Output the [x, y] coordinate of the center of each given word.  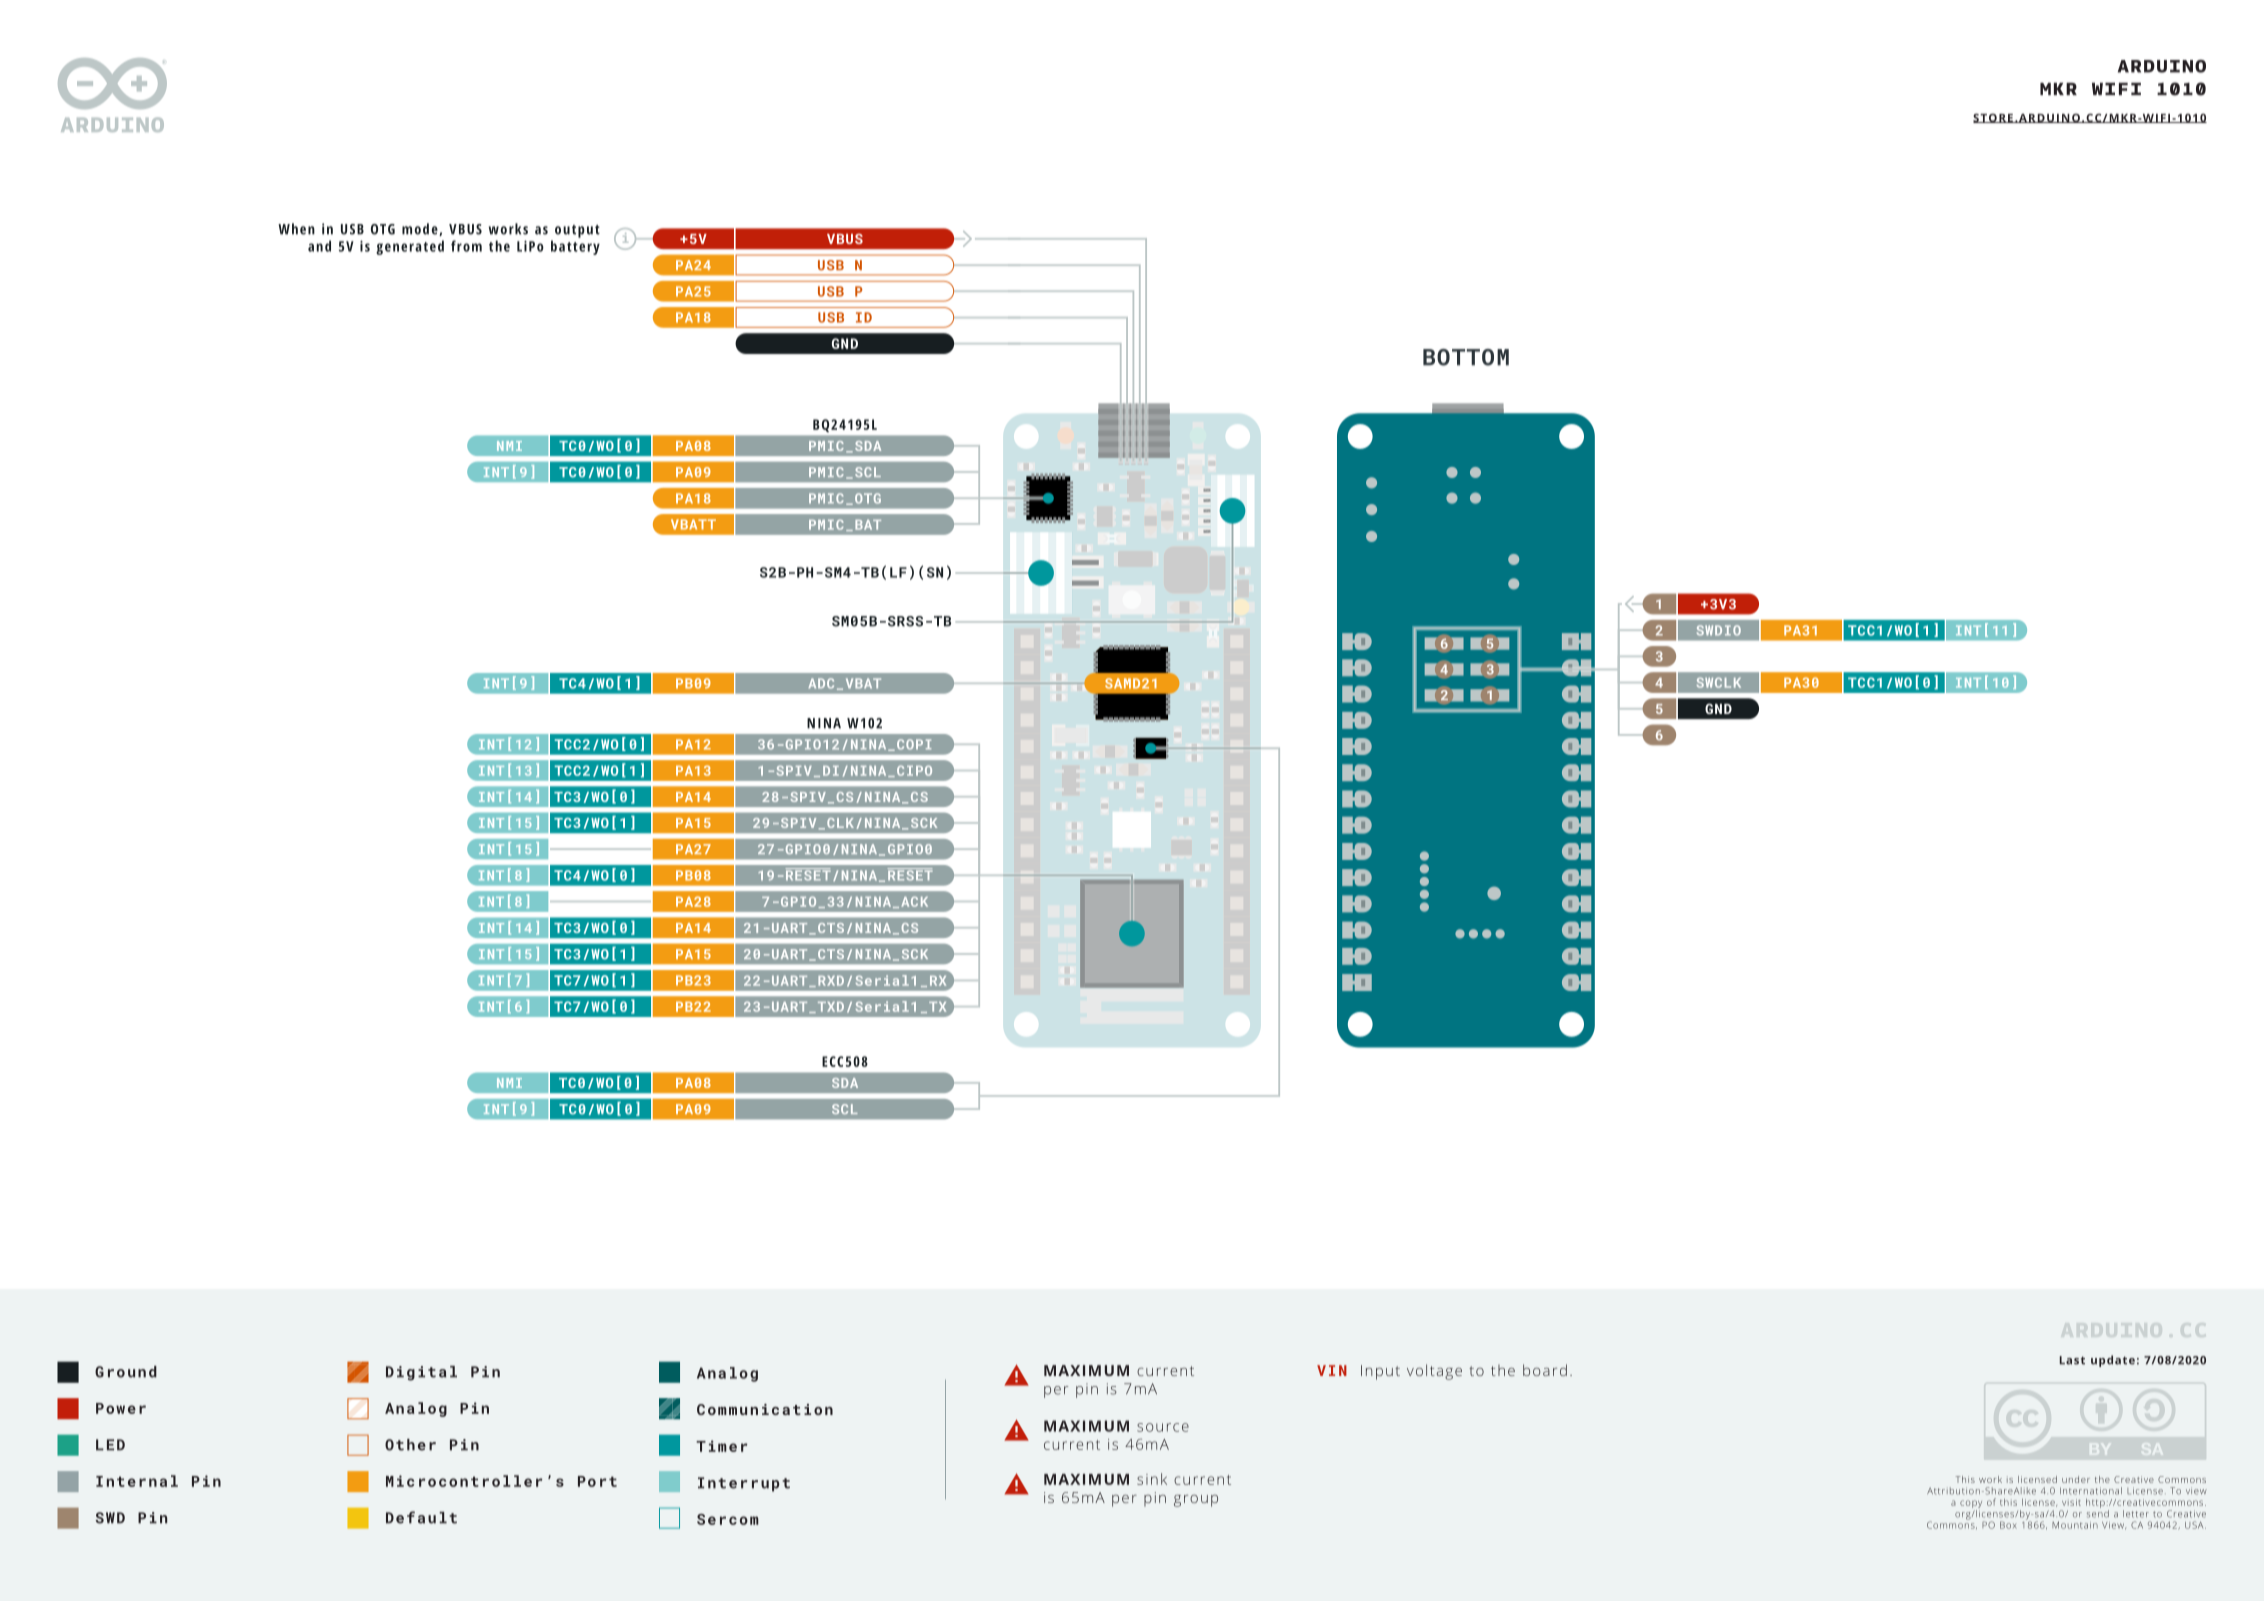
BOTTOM [1466, 357]
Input [1380, 1372]
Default [421, 1517]
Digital [421, 1373]
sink [1152, 1479]
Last [2072, 1360]
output [577, 231]
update [2113, 1361]
